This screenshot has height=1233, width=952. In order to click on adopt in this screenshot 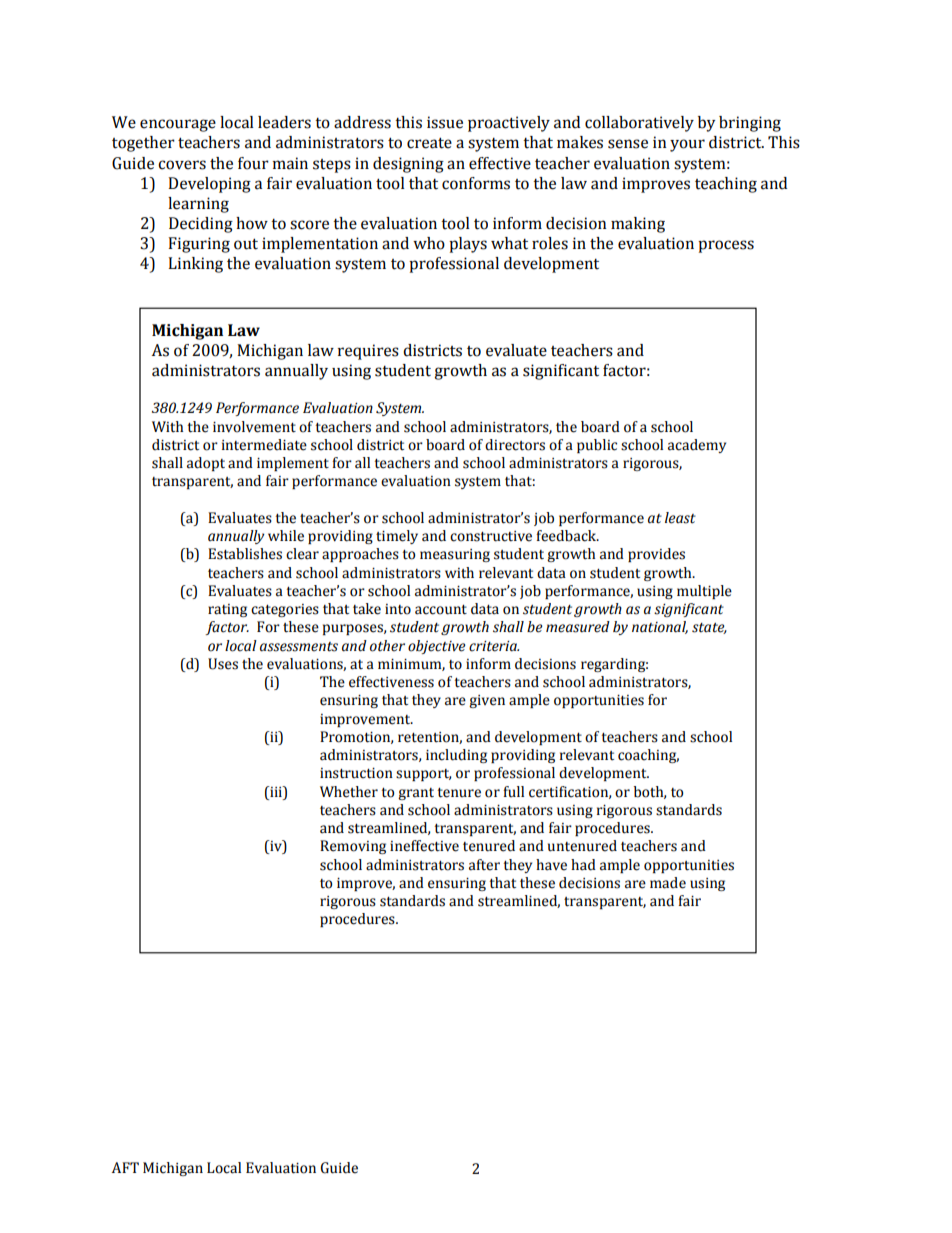, I will do `click(206, 464)`.
